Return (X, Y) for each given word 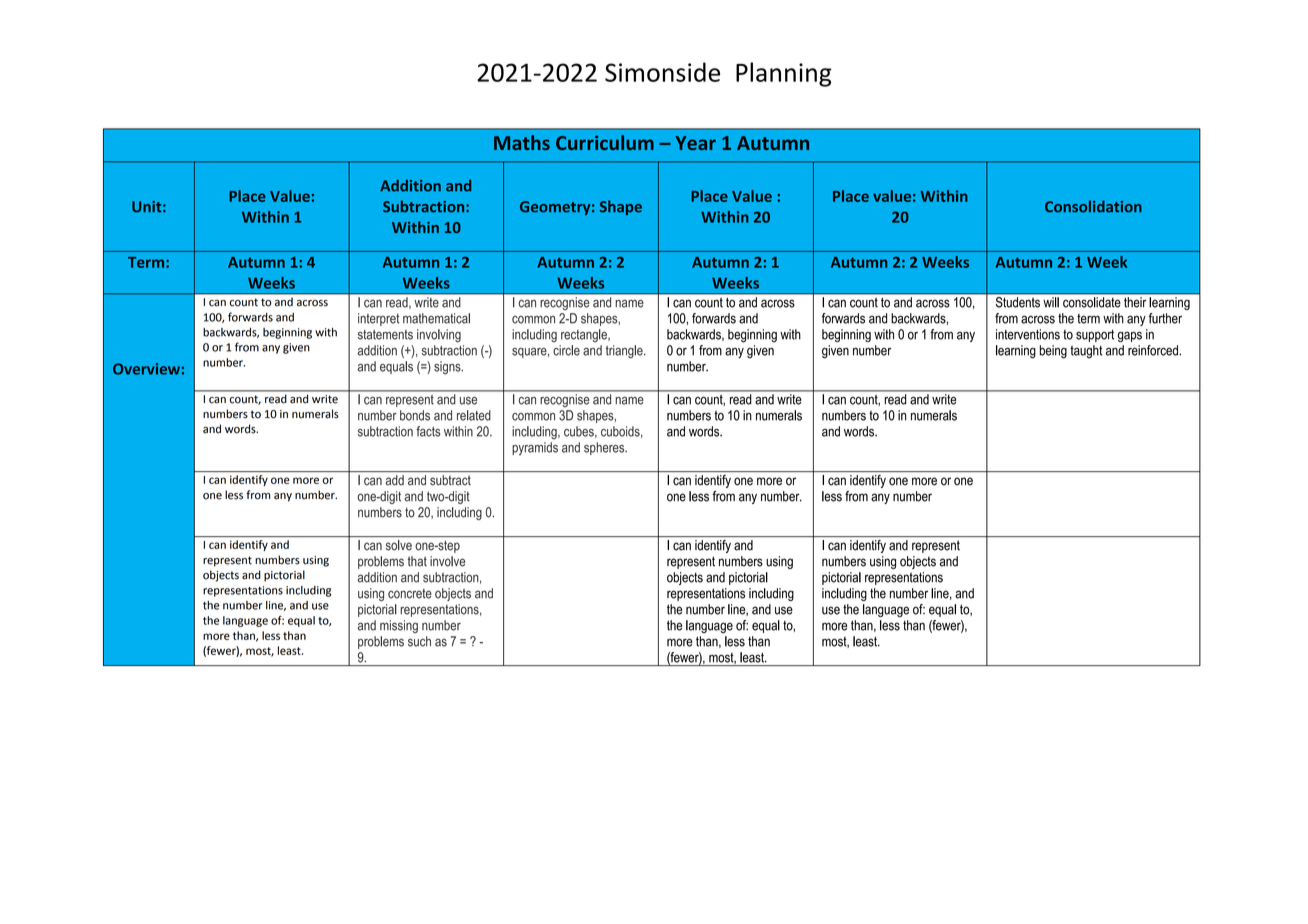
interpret (378, 319)
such (419, 641)
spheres (605, 448)
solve (399, 545)
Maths (522, 142)
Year (696, 143)
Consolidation (1093, 206)
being (1053, 352)
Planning (784, 74)
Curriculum (605, 142)
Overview (146, 369)
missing (399, 626)
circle (566, 350)
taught (1086, 352)
